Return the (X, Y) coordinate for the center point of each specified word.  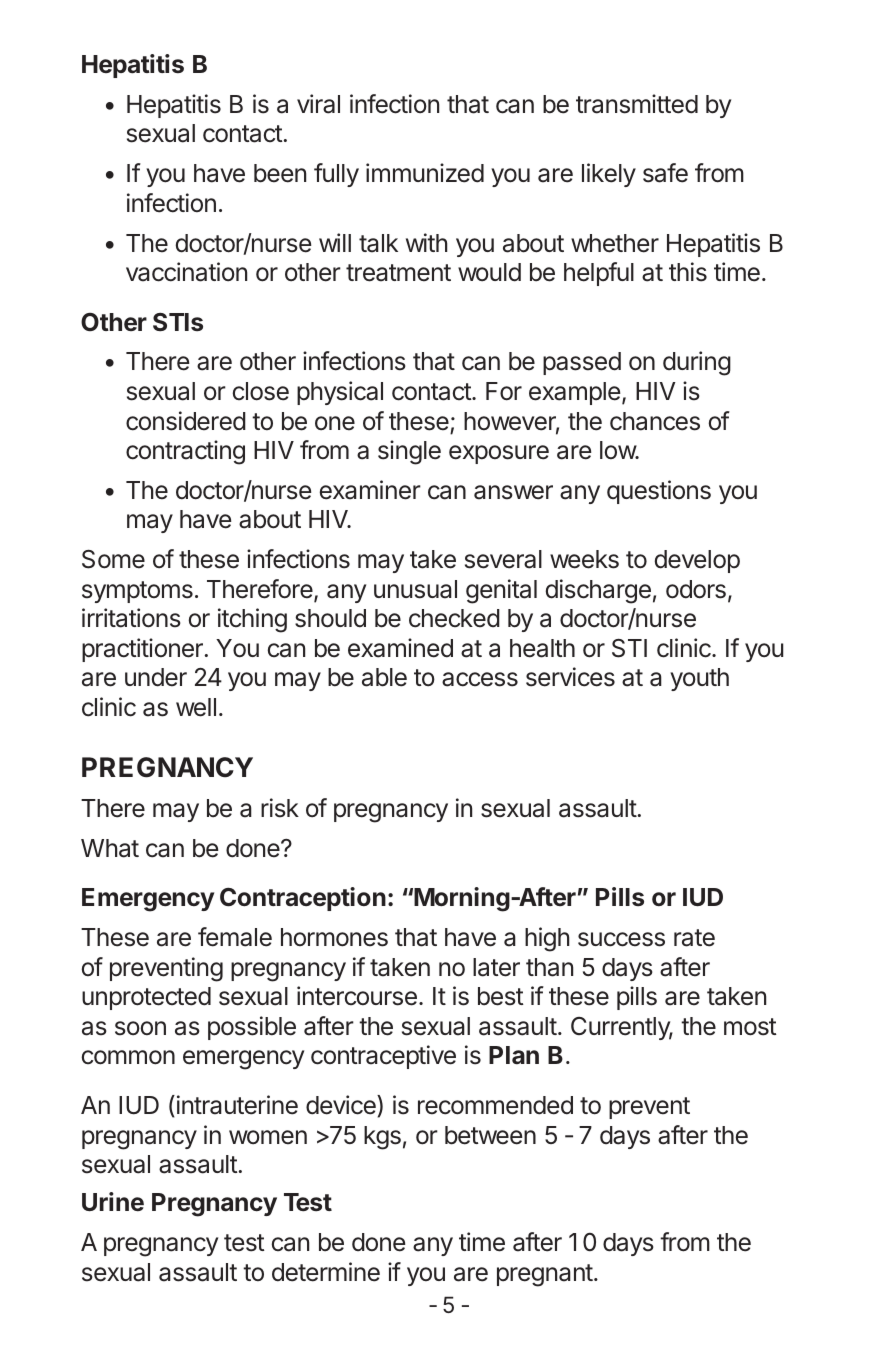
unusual (415, 589)
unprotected (146, 998)
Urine (113, 1202)
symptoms (137, 592)
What (110, 848)
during (697, 363)
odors (696, 589)
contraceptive (383, 1057)
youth (699, 679)
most (750, 1027)
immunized (425, 173)
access (480, 679)
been (280, 173)
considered (186, 421)
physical (340, 393)
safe (665, 173)
